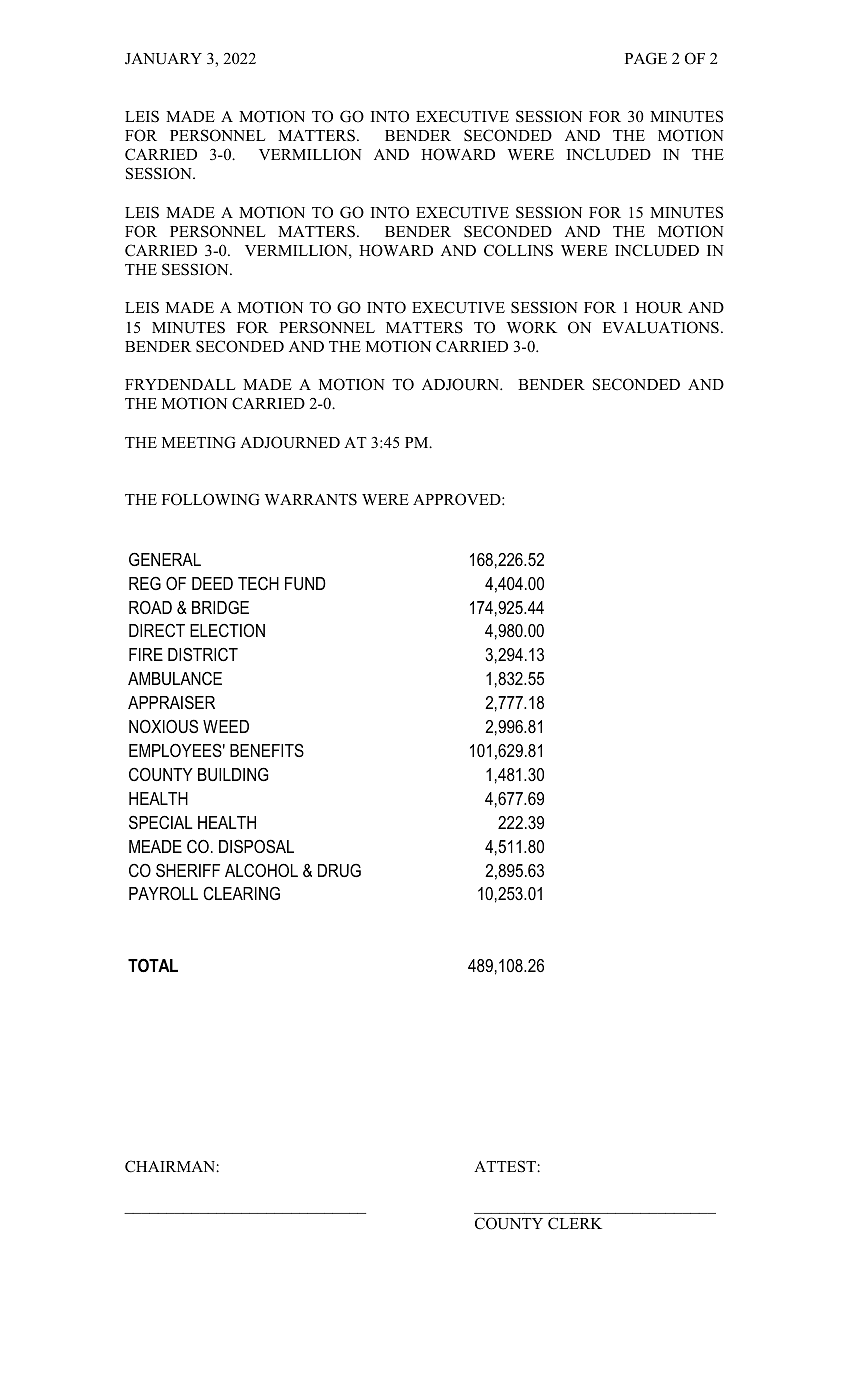 This screenshot has width=849, height=1400. What do you see at coordinates (646, 58) in the screenshot?
I see `PAGE` at bounding box center [646, 58].
